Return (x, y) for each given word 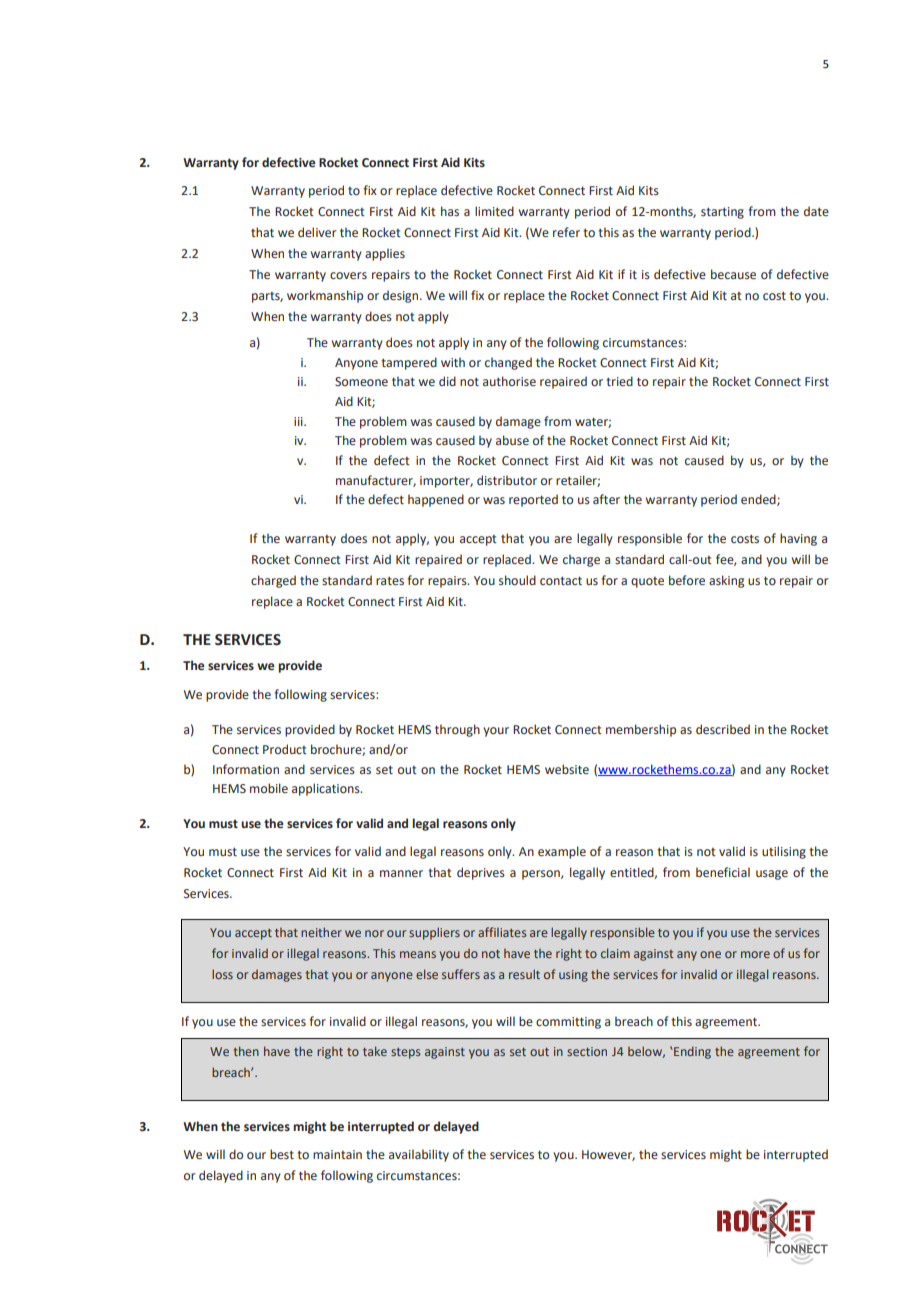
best (282, 1154)
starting (722, 213)
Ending (691, 1052)
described (723, 729)
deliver (317, 232)
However (608, 1155)
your (496, 732)
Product (285, 749)
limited (494, 211)
